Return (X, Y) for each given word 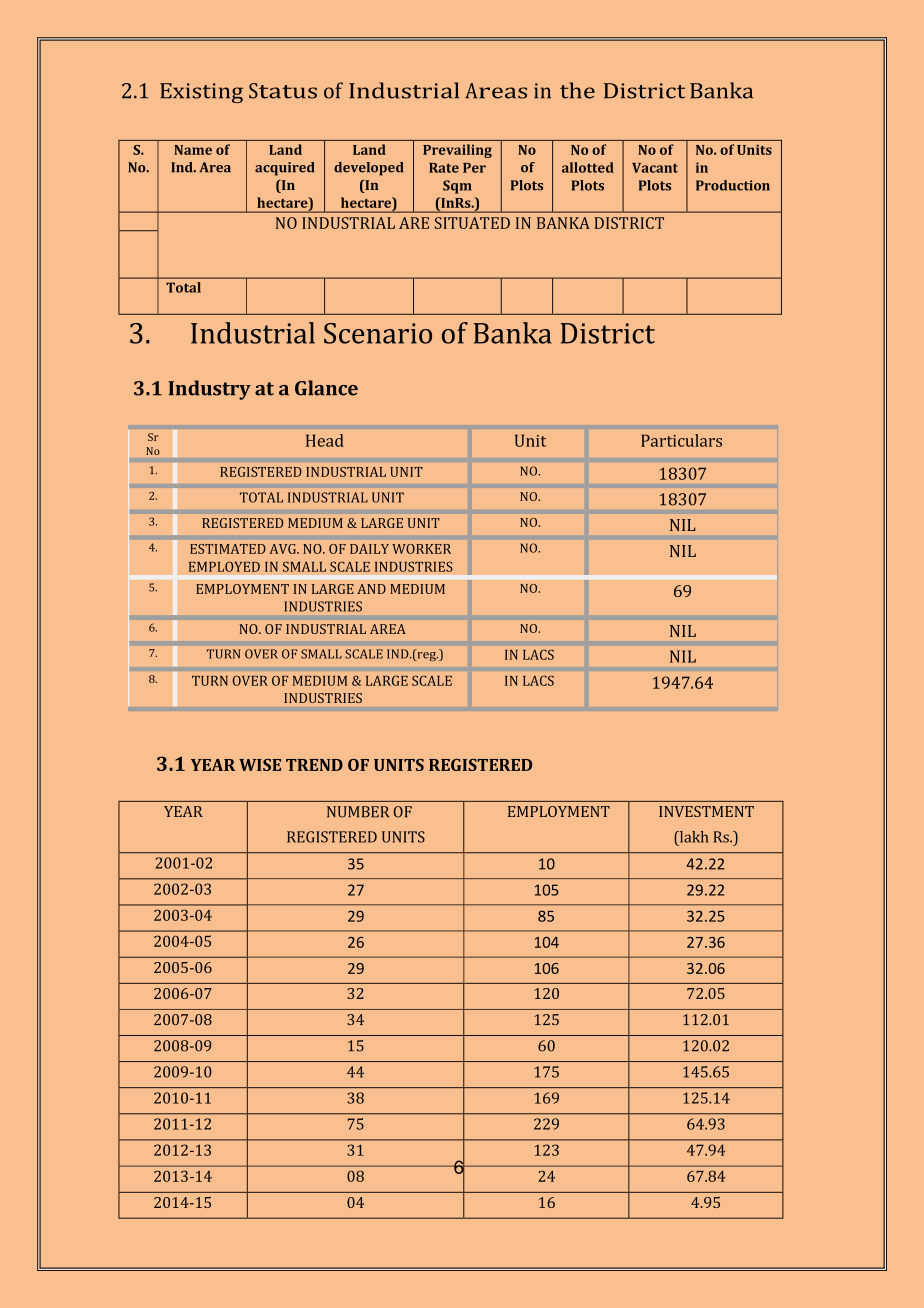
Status (283, 91)
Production (733, 185)
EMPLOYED (224, 566)
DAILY (369, 549)
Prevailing (457, 151)
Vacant (655, 168)
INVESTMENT (706, 811)
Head (325, 440)
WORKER (421, 549)
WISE (260, 765)
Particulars (681, 440)
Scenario (378, 333)
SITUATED (472, 223)
